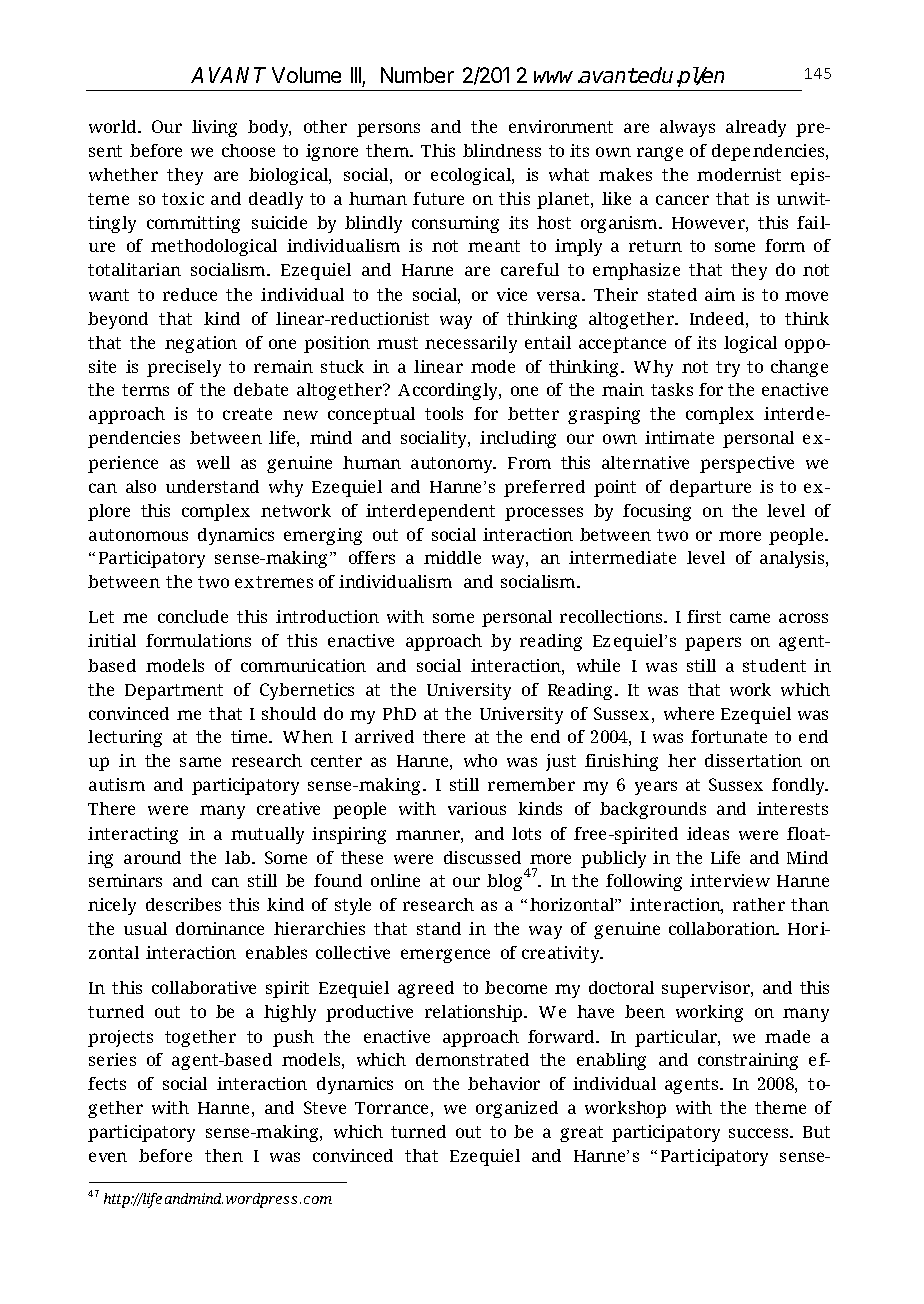 The image size is (924, 1304). I want to click on then, so click(224, 1155).
